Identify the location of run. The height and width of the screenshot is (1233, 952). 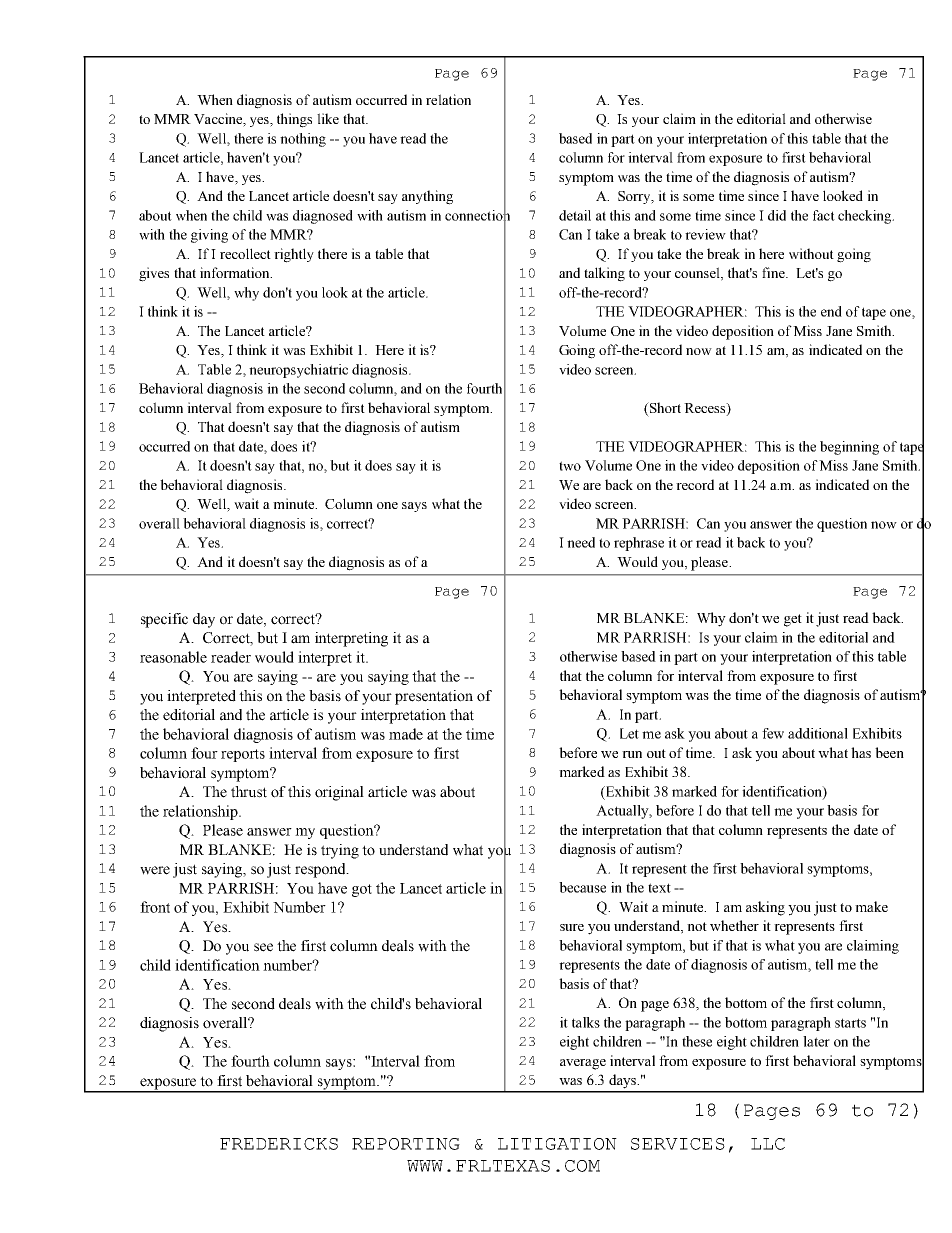
(632, 754).
